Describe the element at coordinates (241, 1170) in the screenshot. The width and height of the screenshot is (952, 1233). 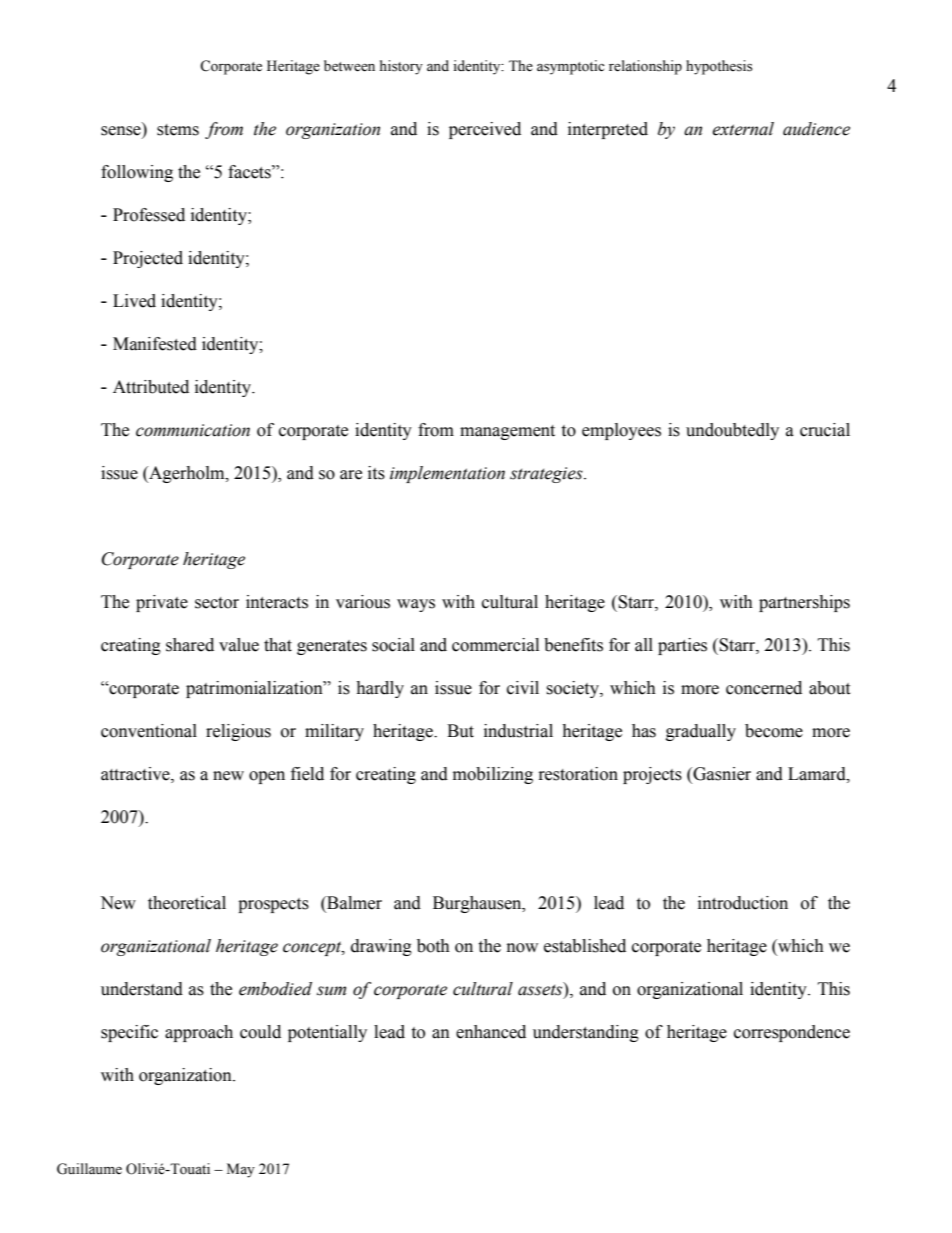
I see `May` at that location.
